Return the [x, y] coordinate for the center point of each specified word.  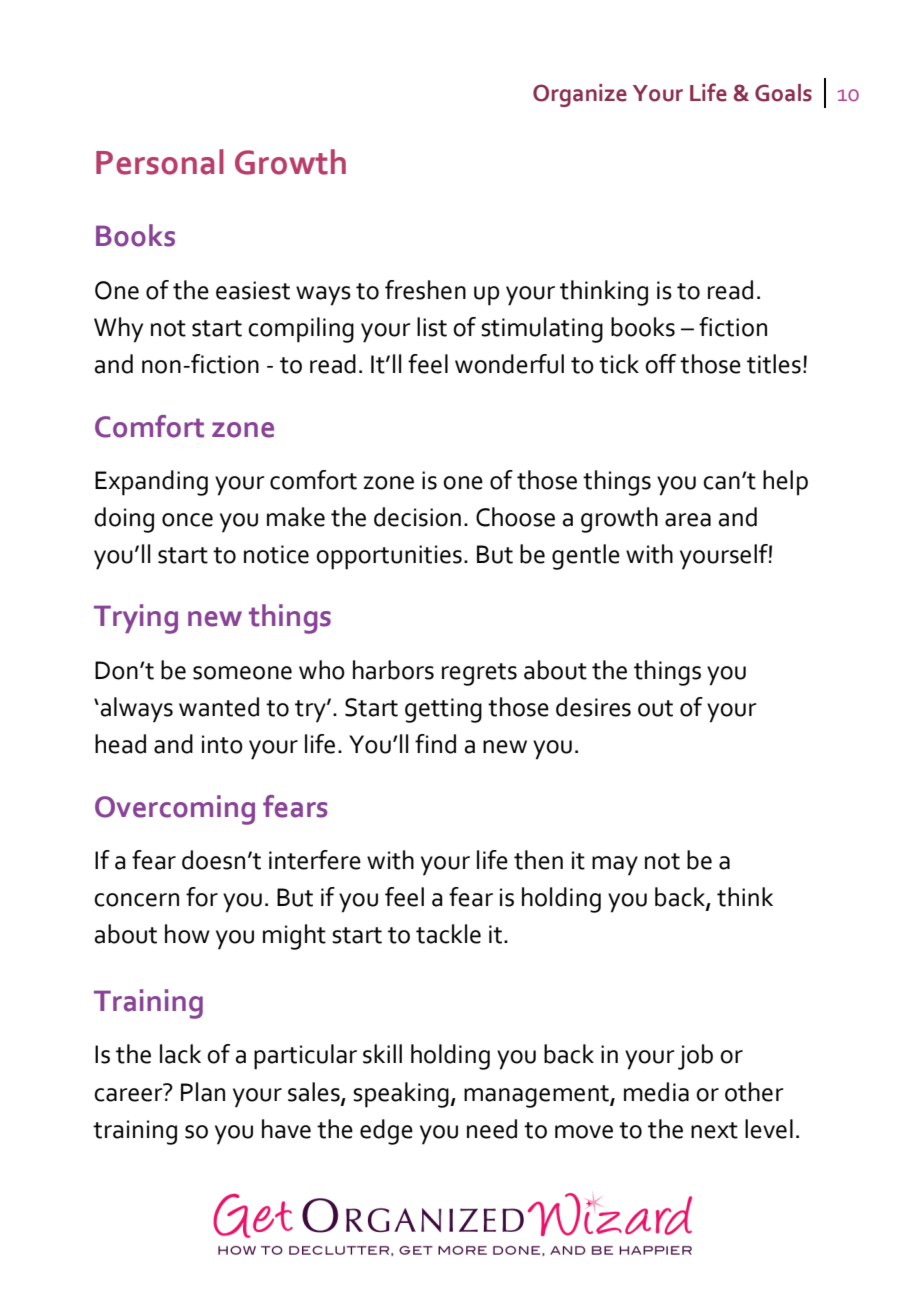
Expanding [151, 483]
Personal [160, 162]
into [222, 744]
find [435, 744]
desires [593, 707]
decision [417, 517]
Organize [580, 95]
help [785, 483]
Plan [203, 1092]
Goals [783, 93]
